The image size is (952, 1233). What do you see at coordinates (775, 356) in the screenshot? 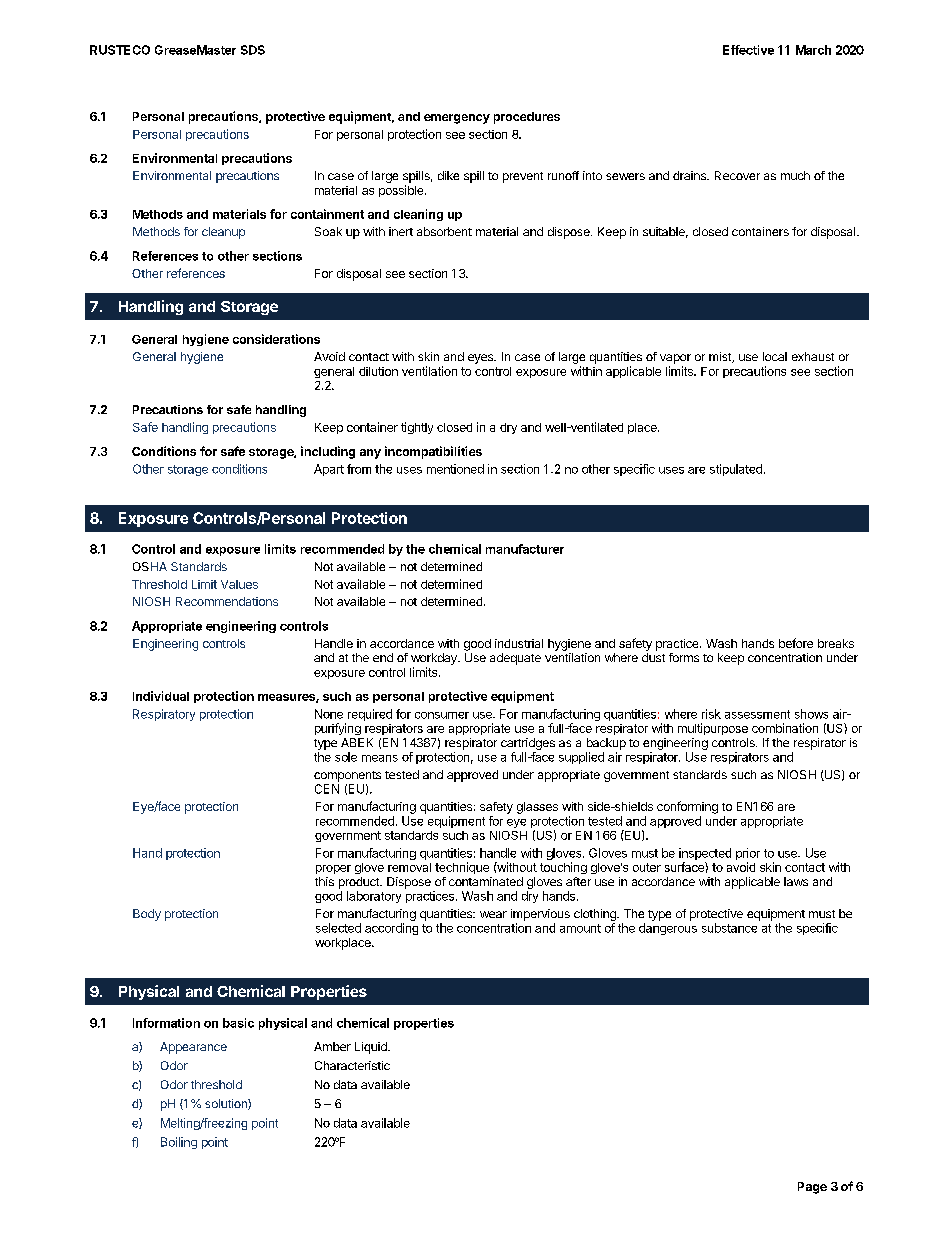
I see `local` at bounding box center [775, 356].
